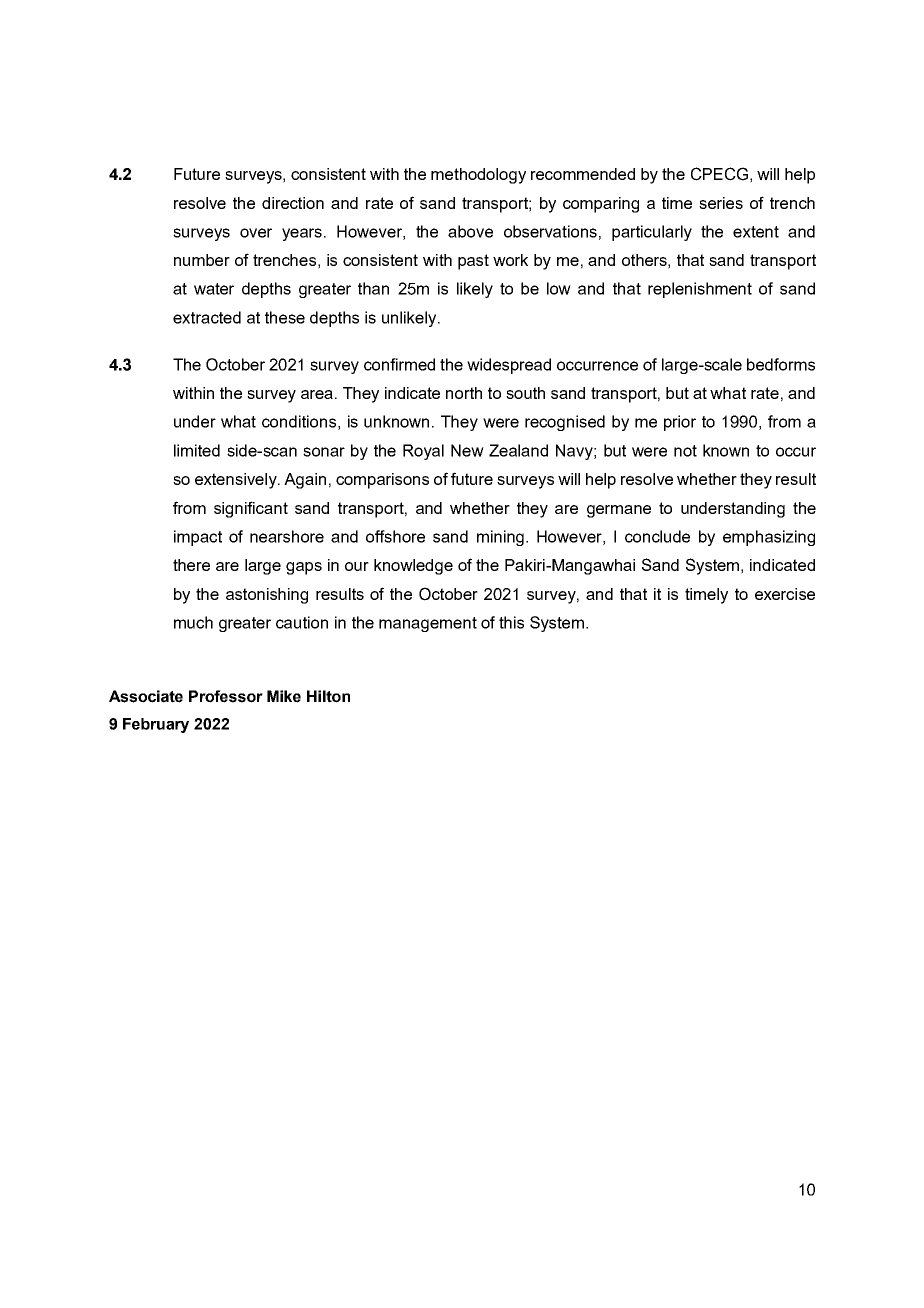 This screenshot has width=924, height=1308. Describe the element at coordinates (685, 451) in the screenshot. I see `not` at that location.
